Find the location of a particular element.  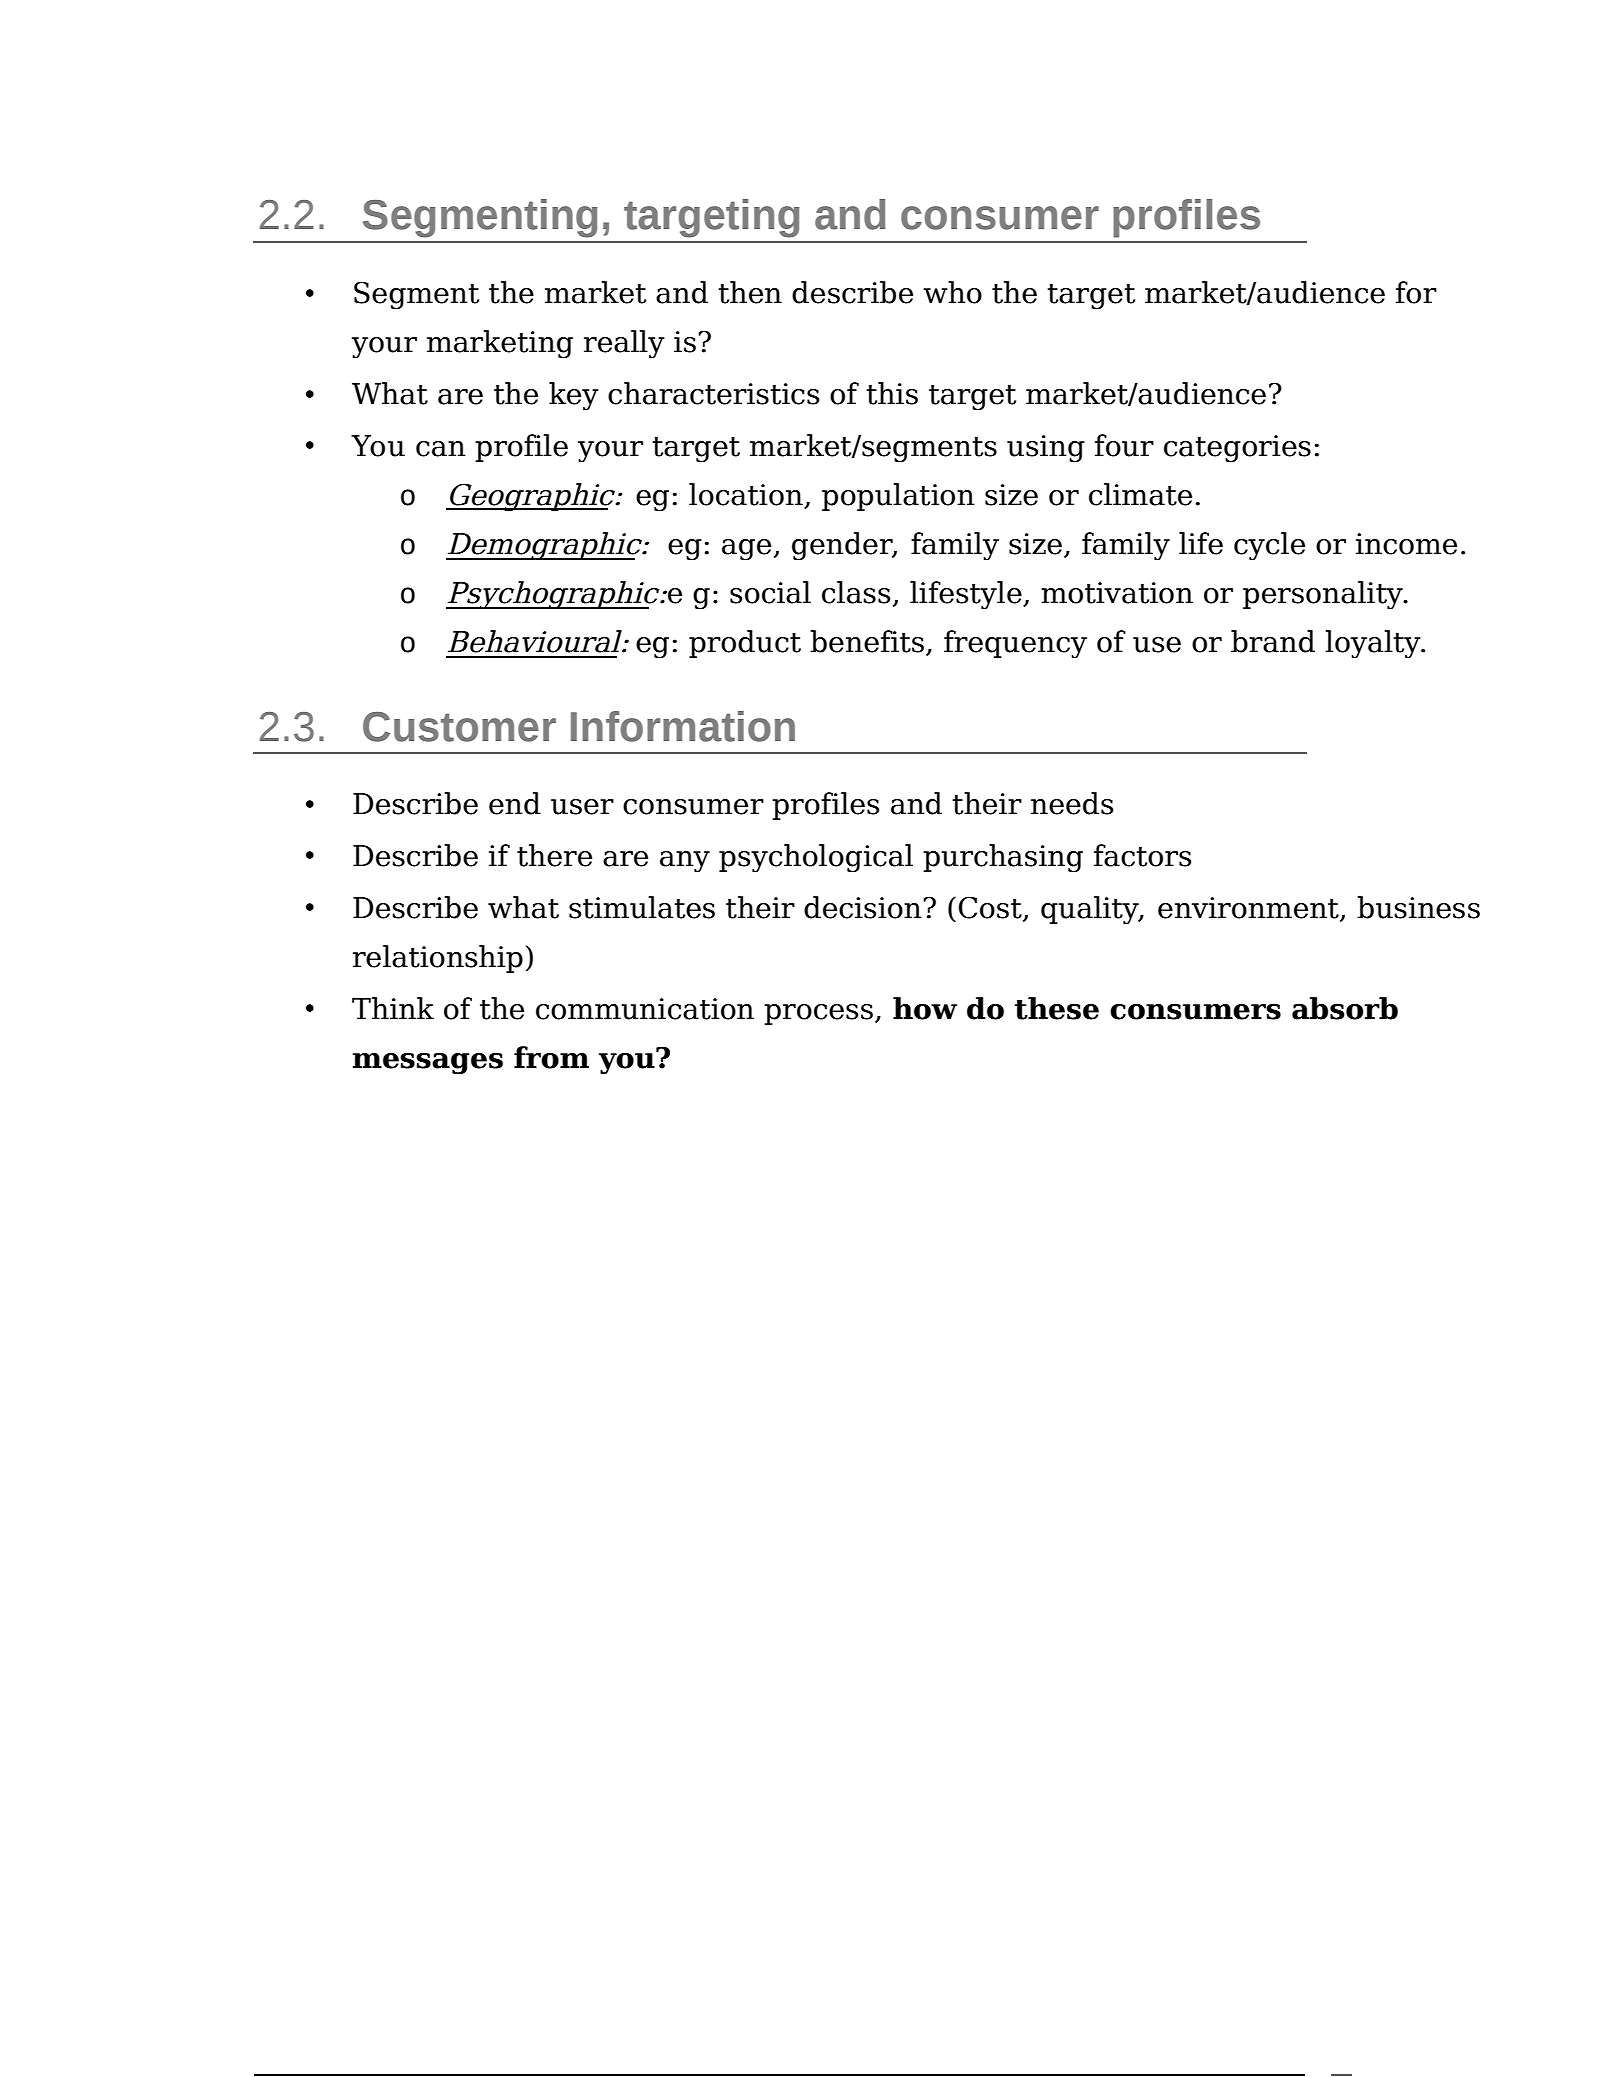

absorb is located at coordinates (1345, 1008).
